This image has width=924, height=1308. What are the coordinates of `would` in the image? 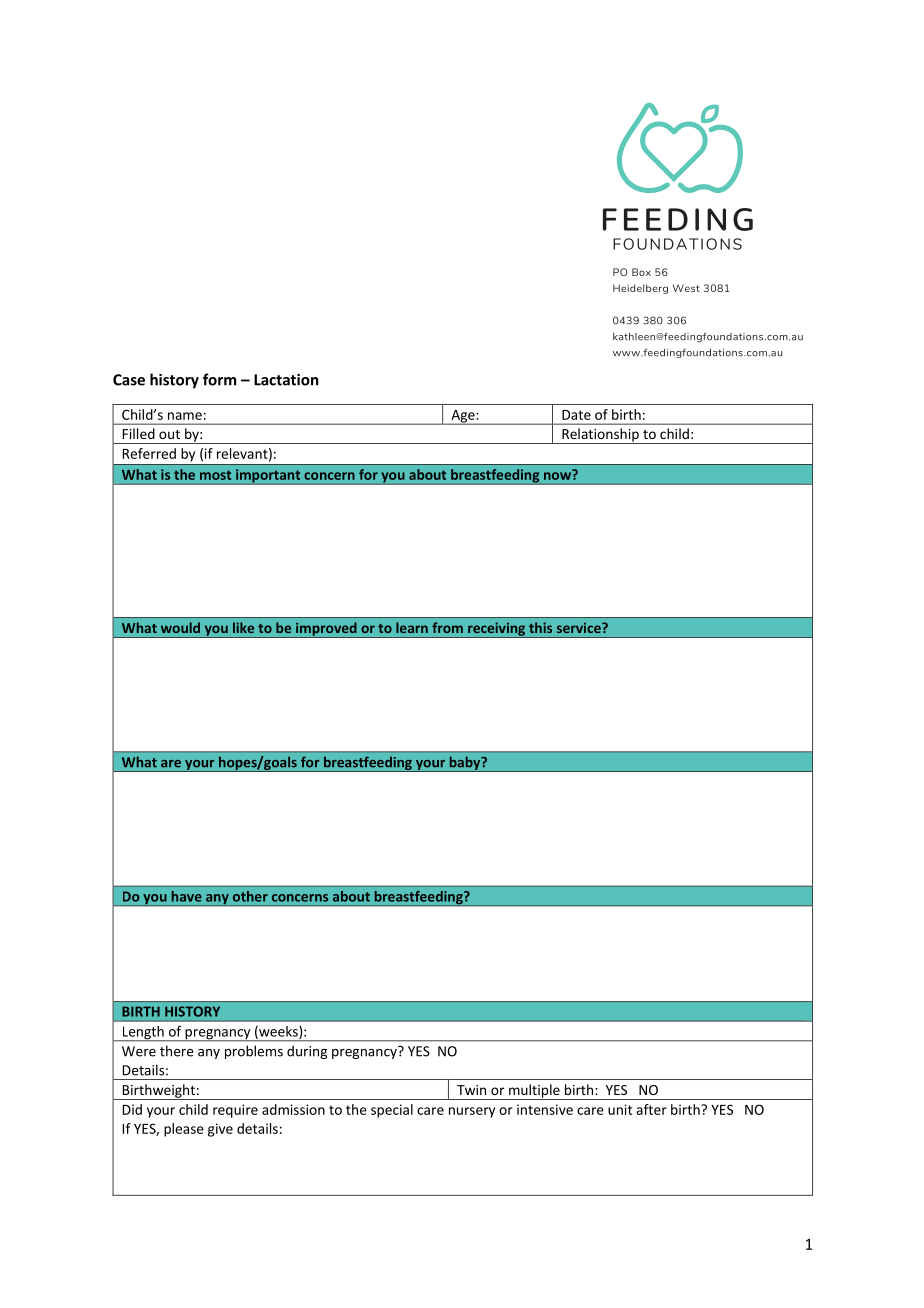 It's located at (180, 627).
